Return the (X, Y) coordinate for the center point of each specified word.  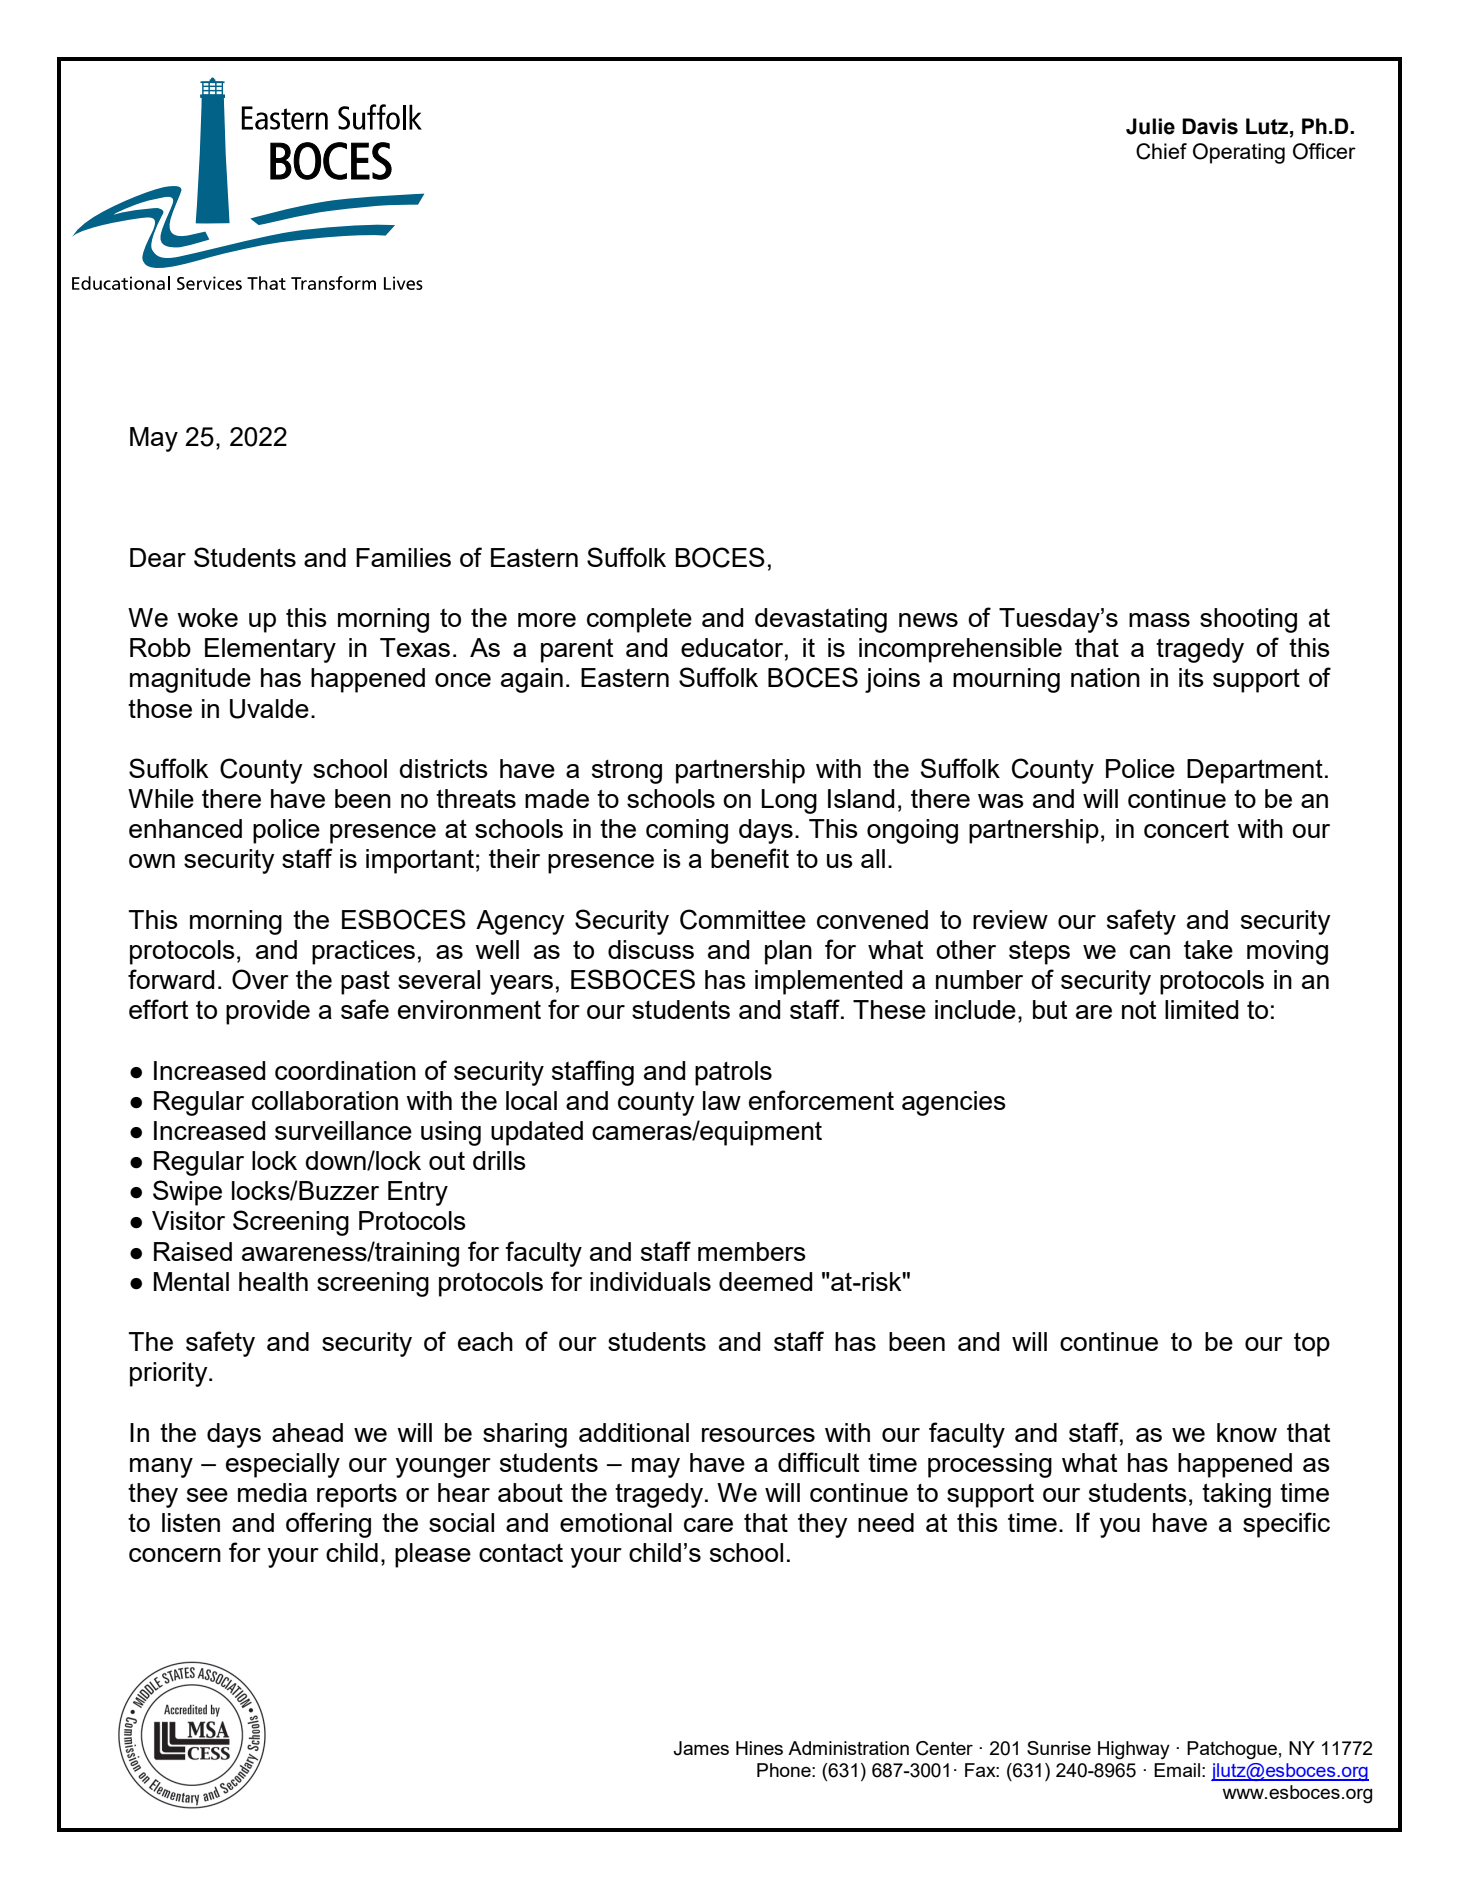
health (273, 1281)
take (1208, 949)
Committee (743, 919)
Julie (1150, 126)
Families (403, 557)
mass (1159, 620)
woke (207, 617)
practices (363, 952)
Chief (1161, 151)
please (433, 1555)
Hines (759, 1748)
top (1312, 1345)
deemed (766, 1281)
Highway (1134, 1750)
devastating (821, 620)
